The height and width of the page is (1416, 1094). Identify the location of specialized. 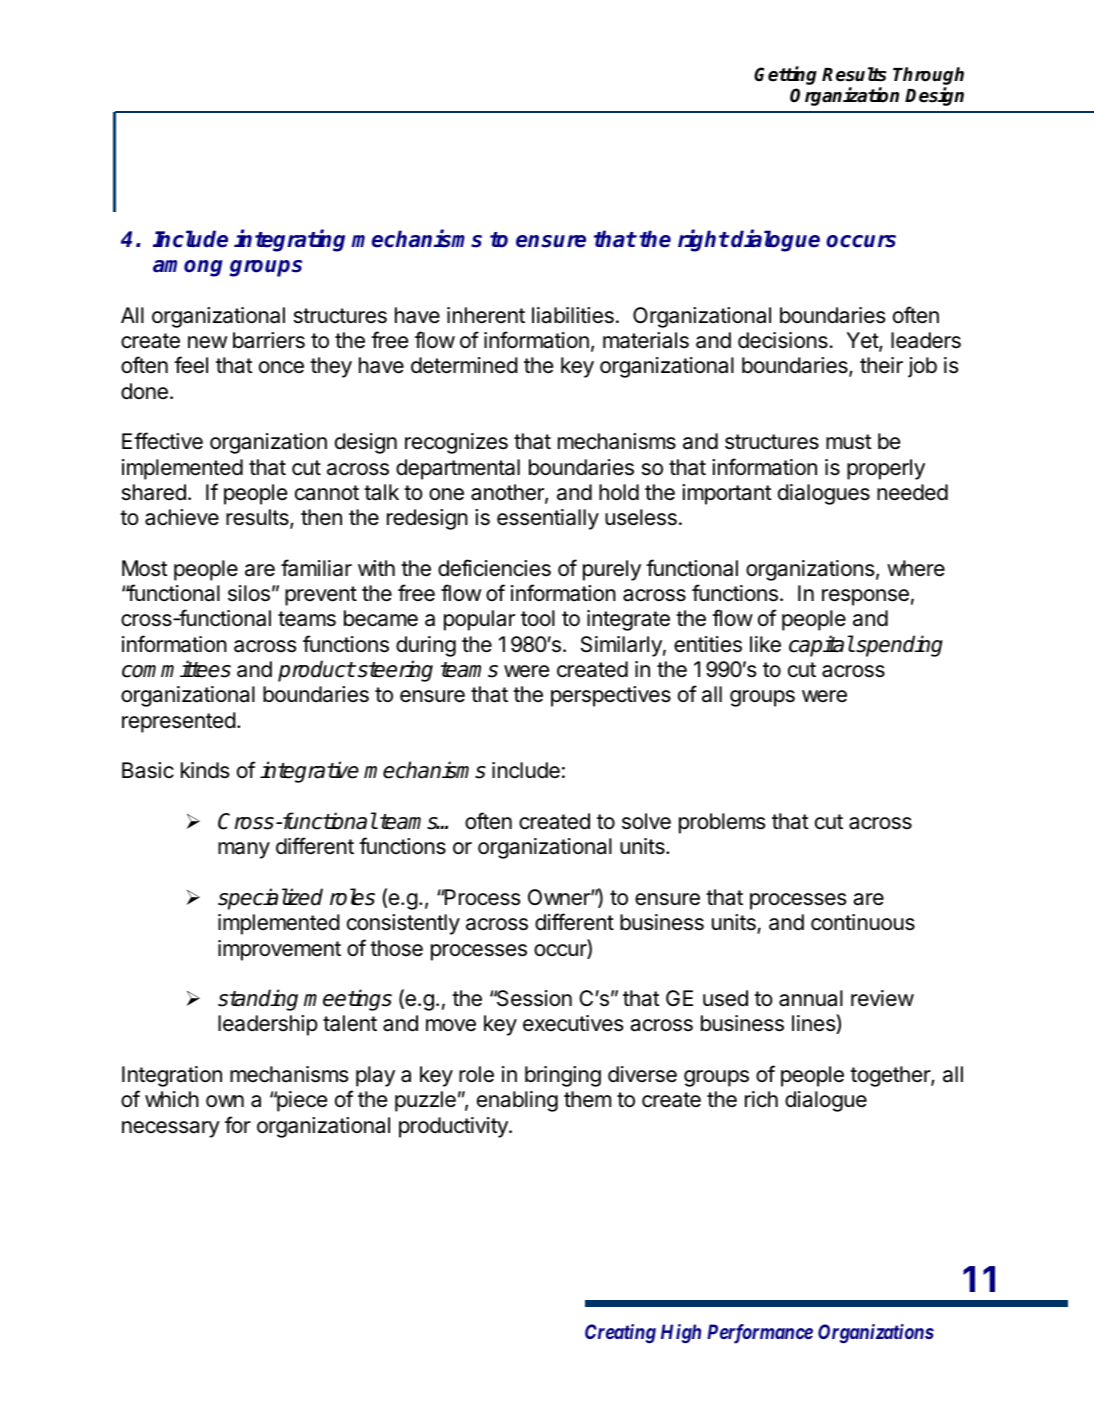
(270, 899).
